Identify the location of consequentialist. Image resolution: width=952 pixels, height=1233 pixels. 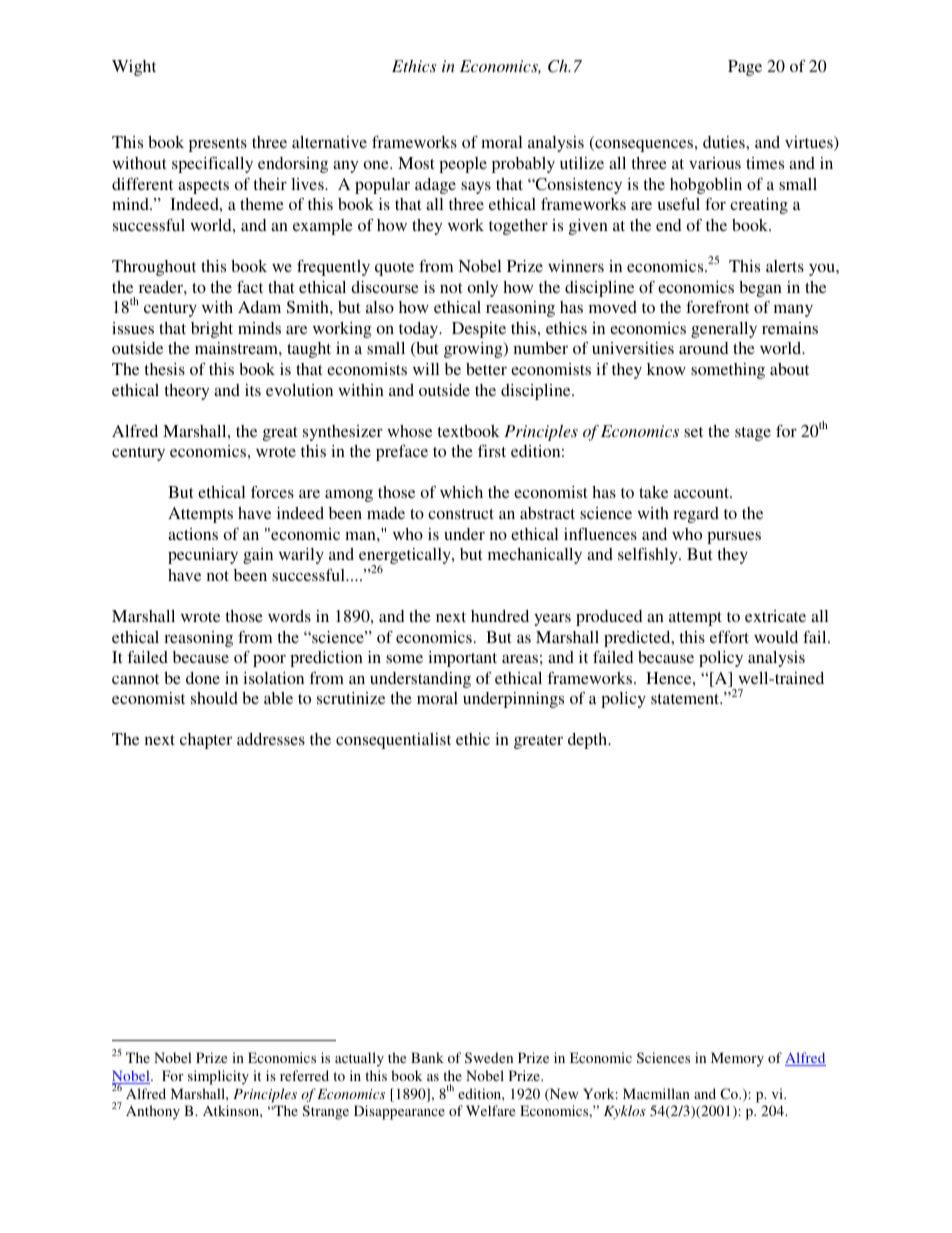
(393, 741).
